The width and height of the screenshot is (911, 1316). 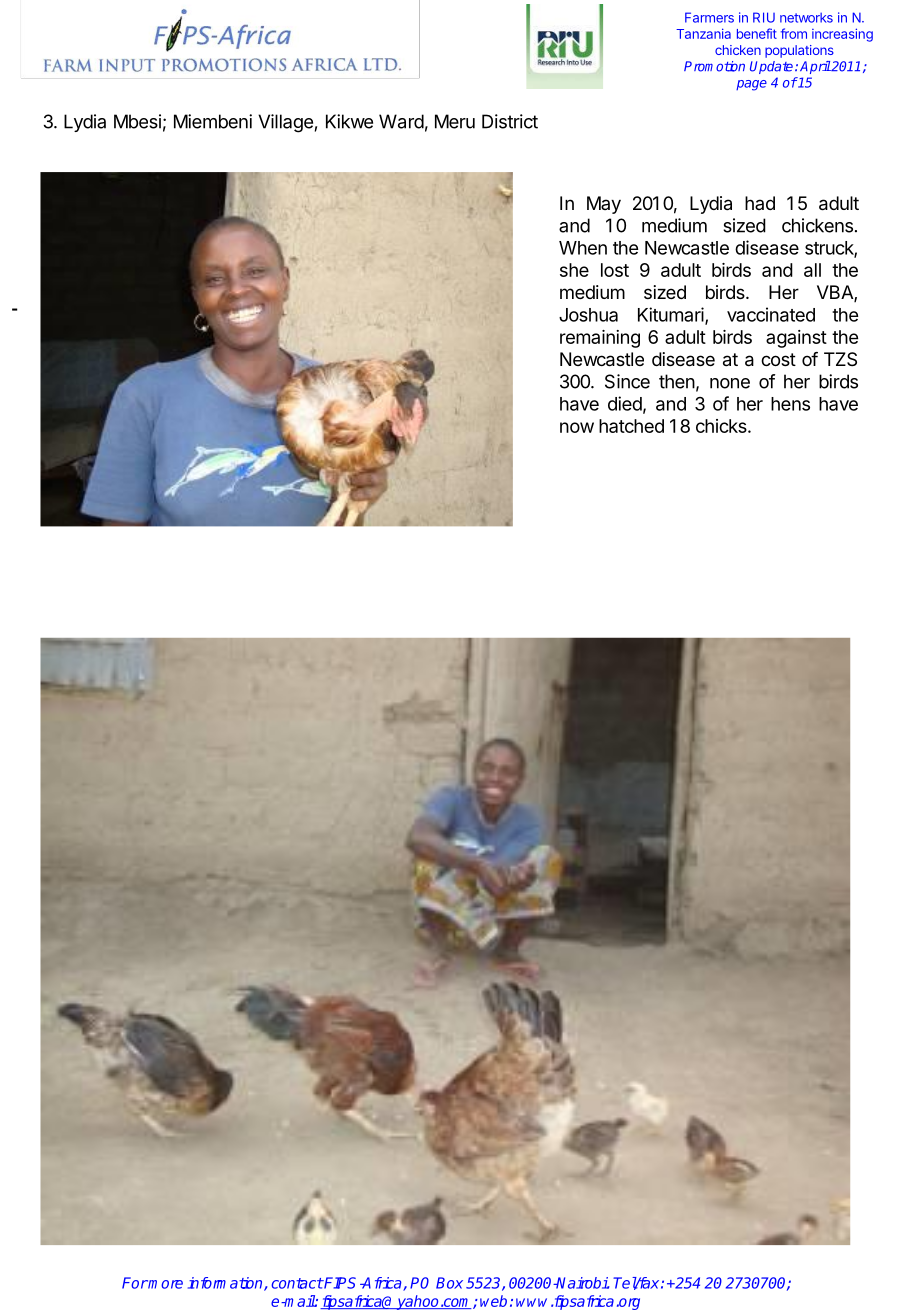 I want to click on Update, so click(x=773, y=67).
